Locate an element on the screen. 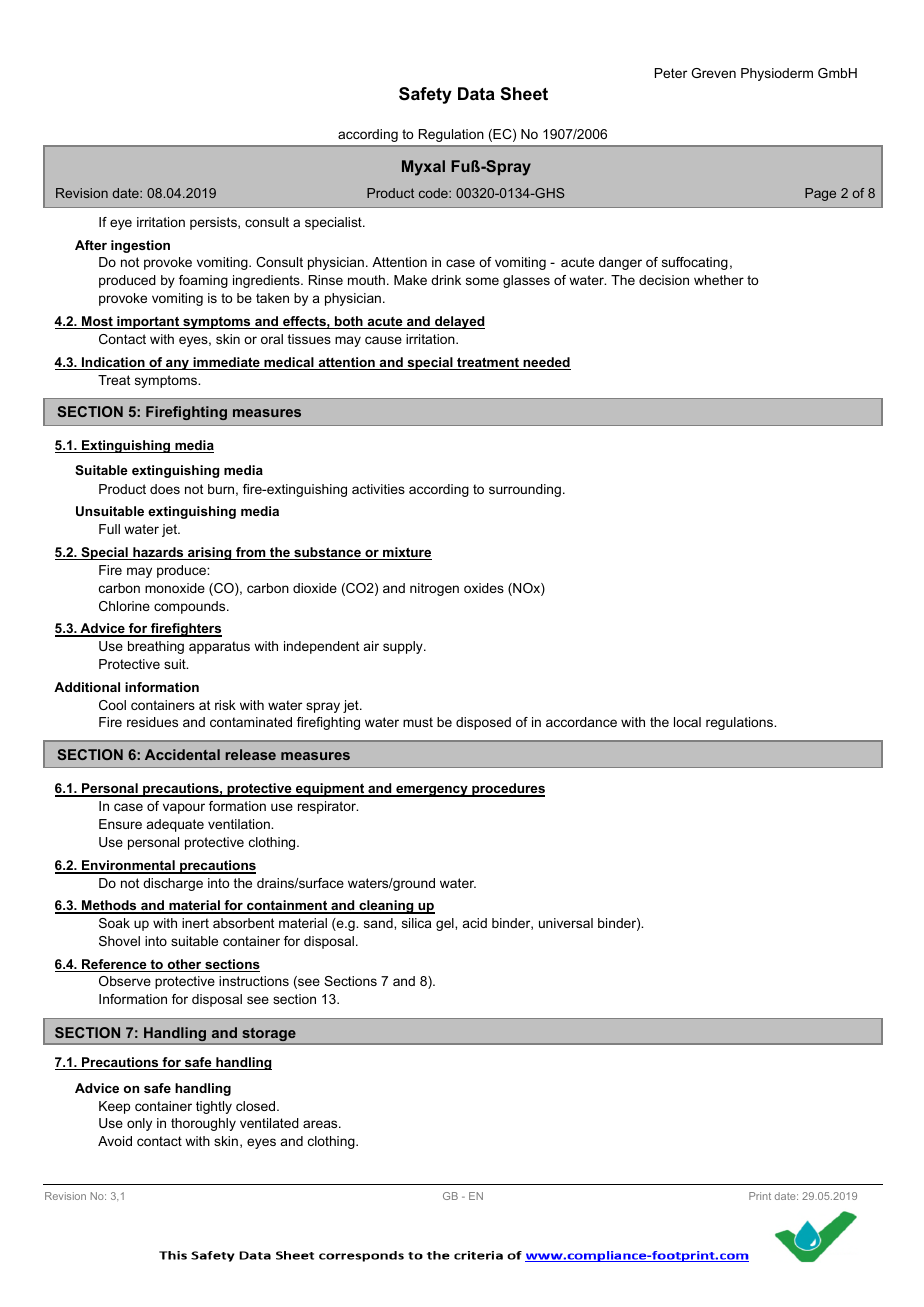  Print is located at coordinates (760, 1196).
